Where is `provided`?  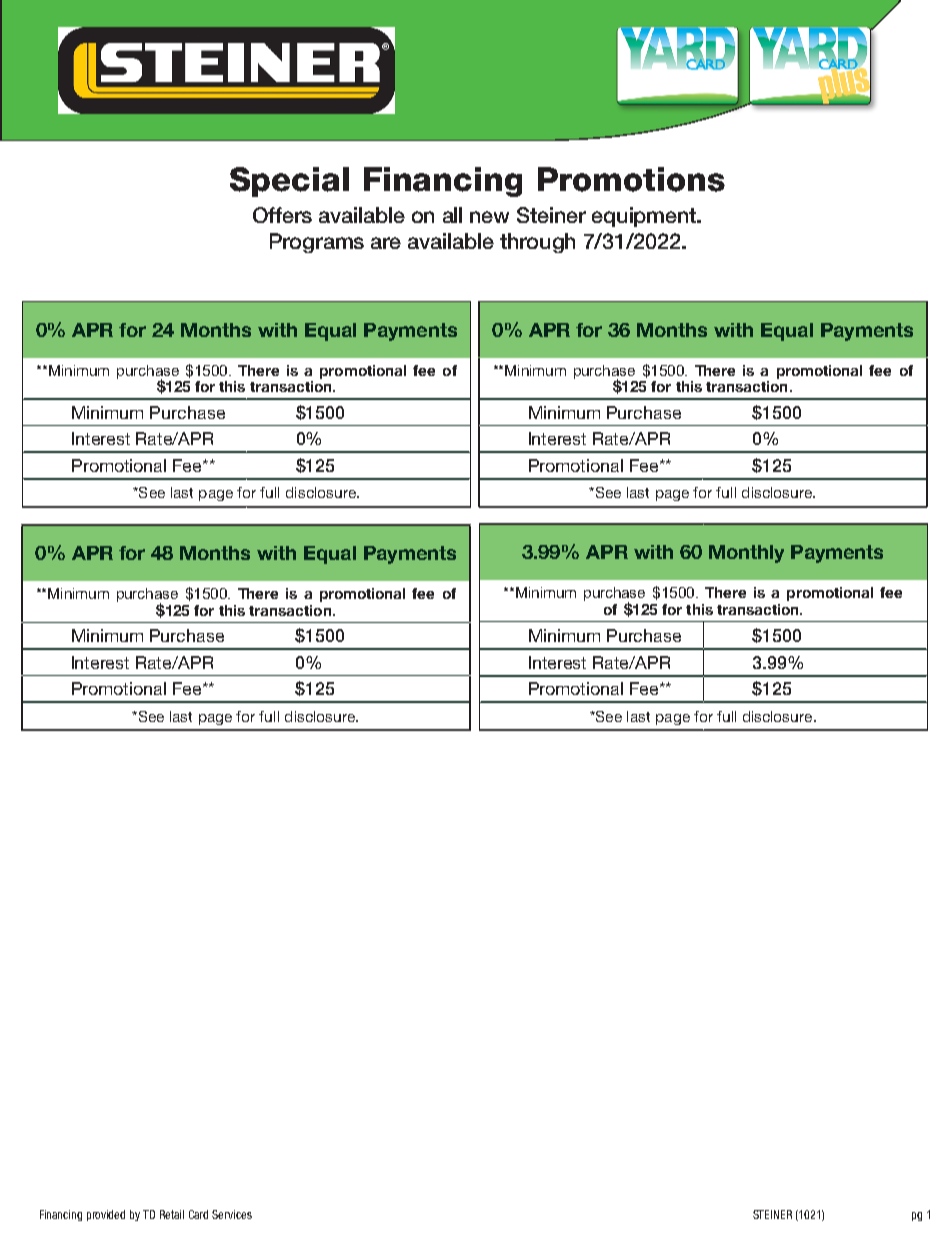 provided is located at coordinates (106, 1215).
